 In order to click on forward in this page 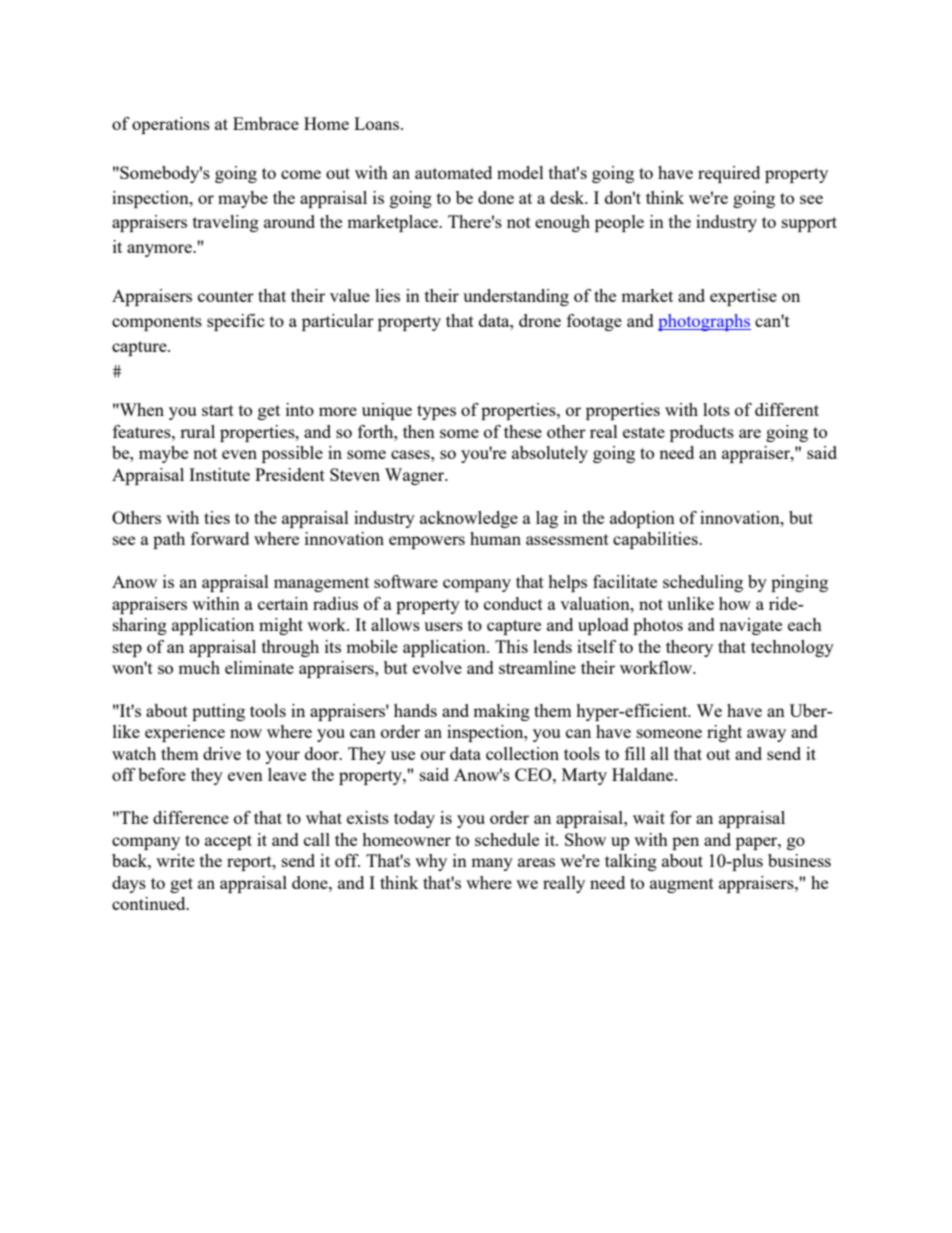, I will do `click(220, 538)`.
